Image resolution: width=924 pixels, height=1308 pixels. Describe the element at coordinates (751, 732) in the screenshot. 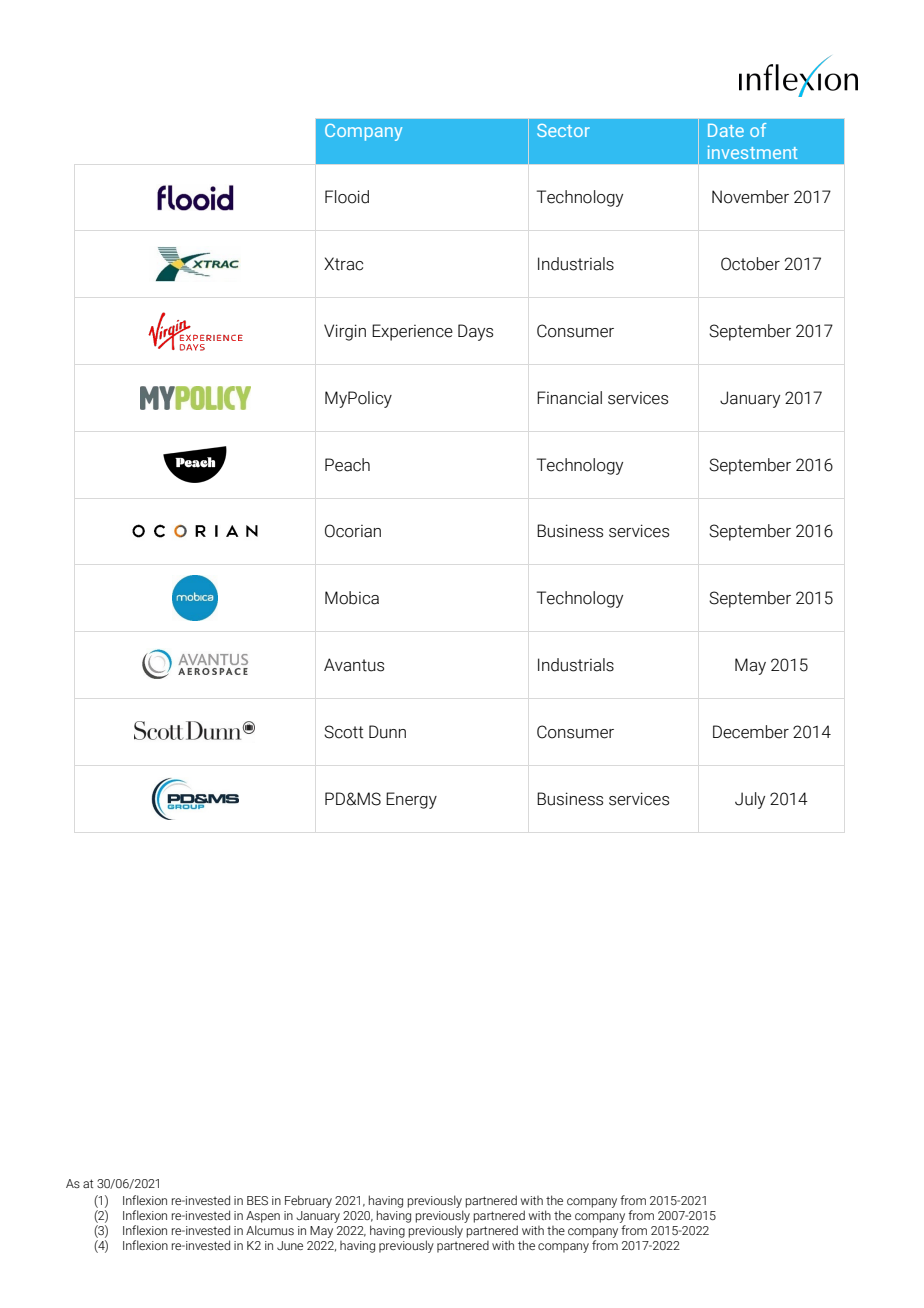

I see `December` at that location.
